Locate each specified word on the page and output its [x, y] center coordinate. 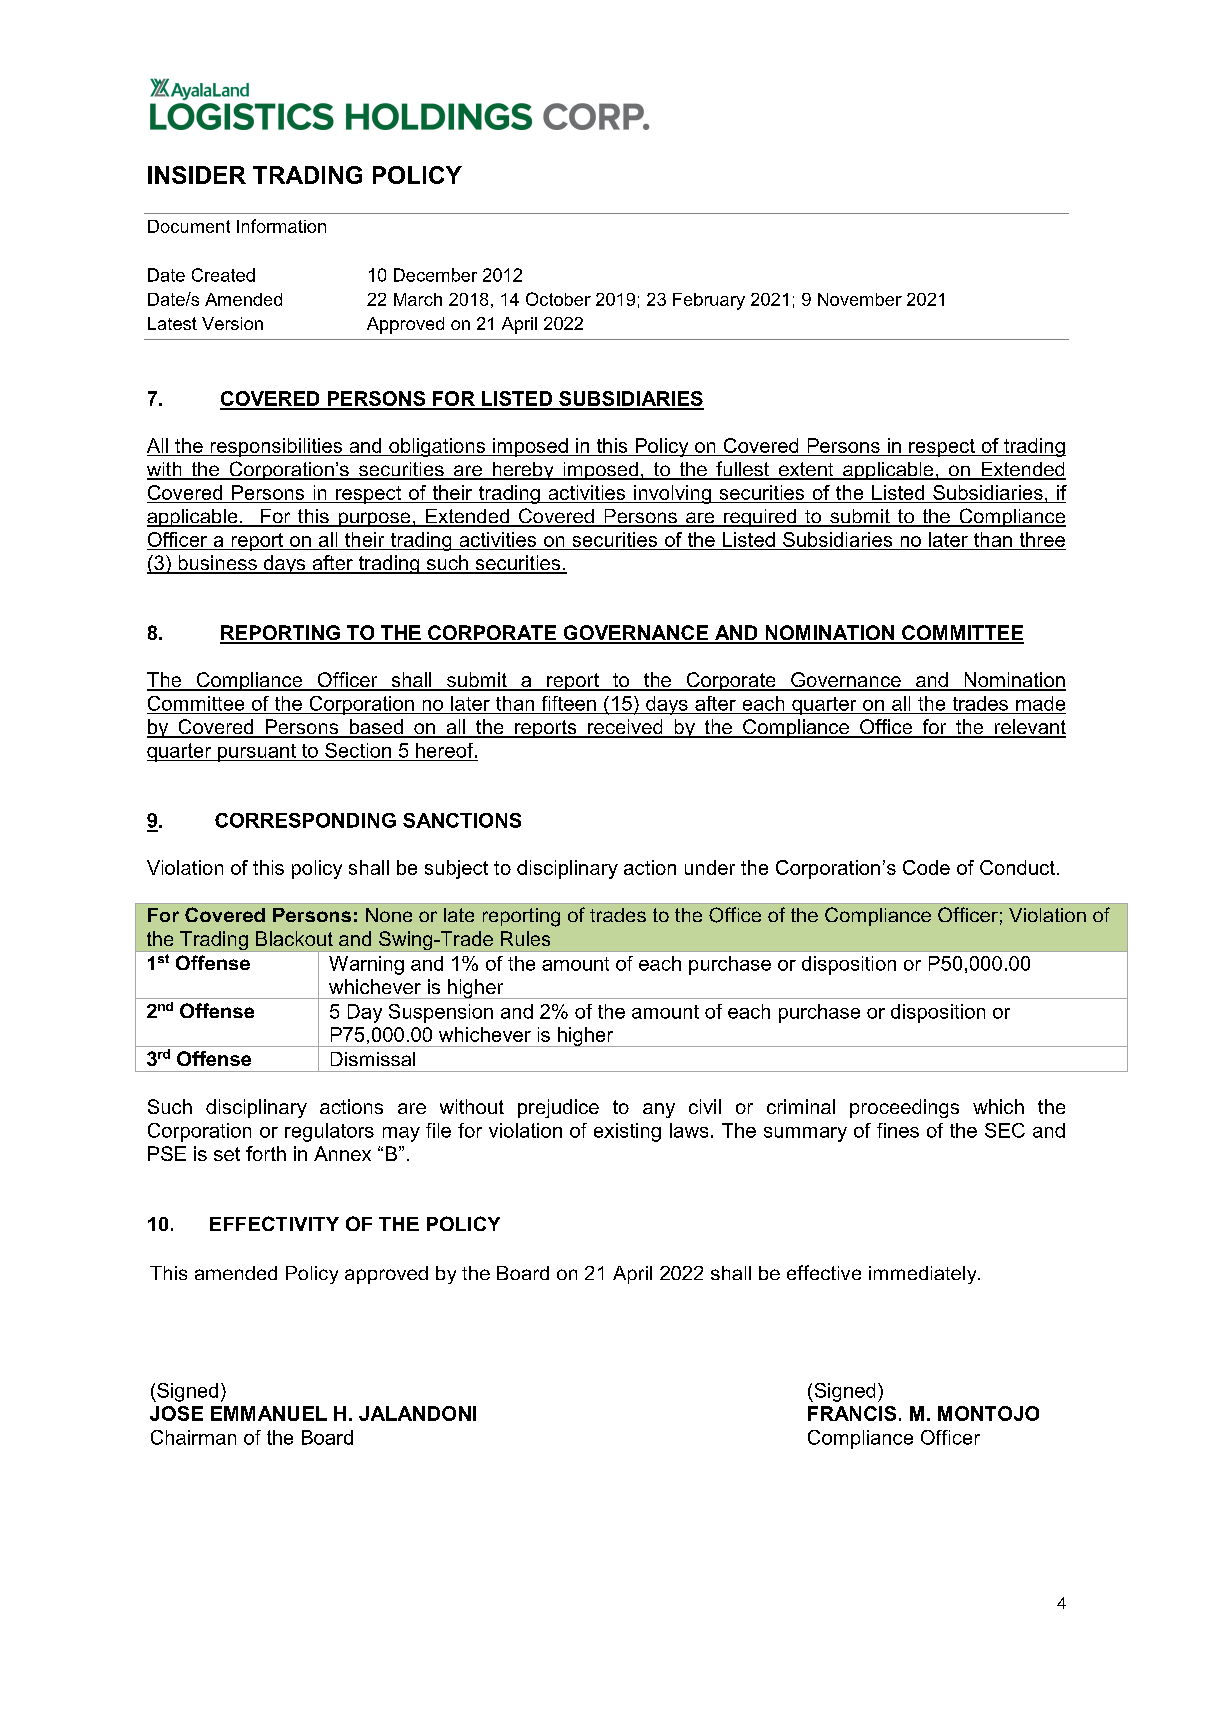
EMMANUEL [269, 1413]
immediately [924, 1275]
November [860, 299]
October [558, 299]
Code [926, 867]
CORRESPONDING [305, 820]
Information [281, 226]
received [625, 728]
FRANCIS [852, 1413]
